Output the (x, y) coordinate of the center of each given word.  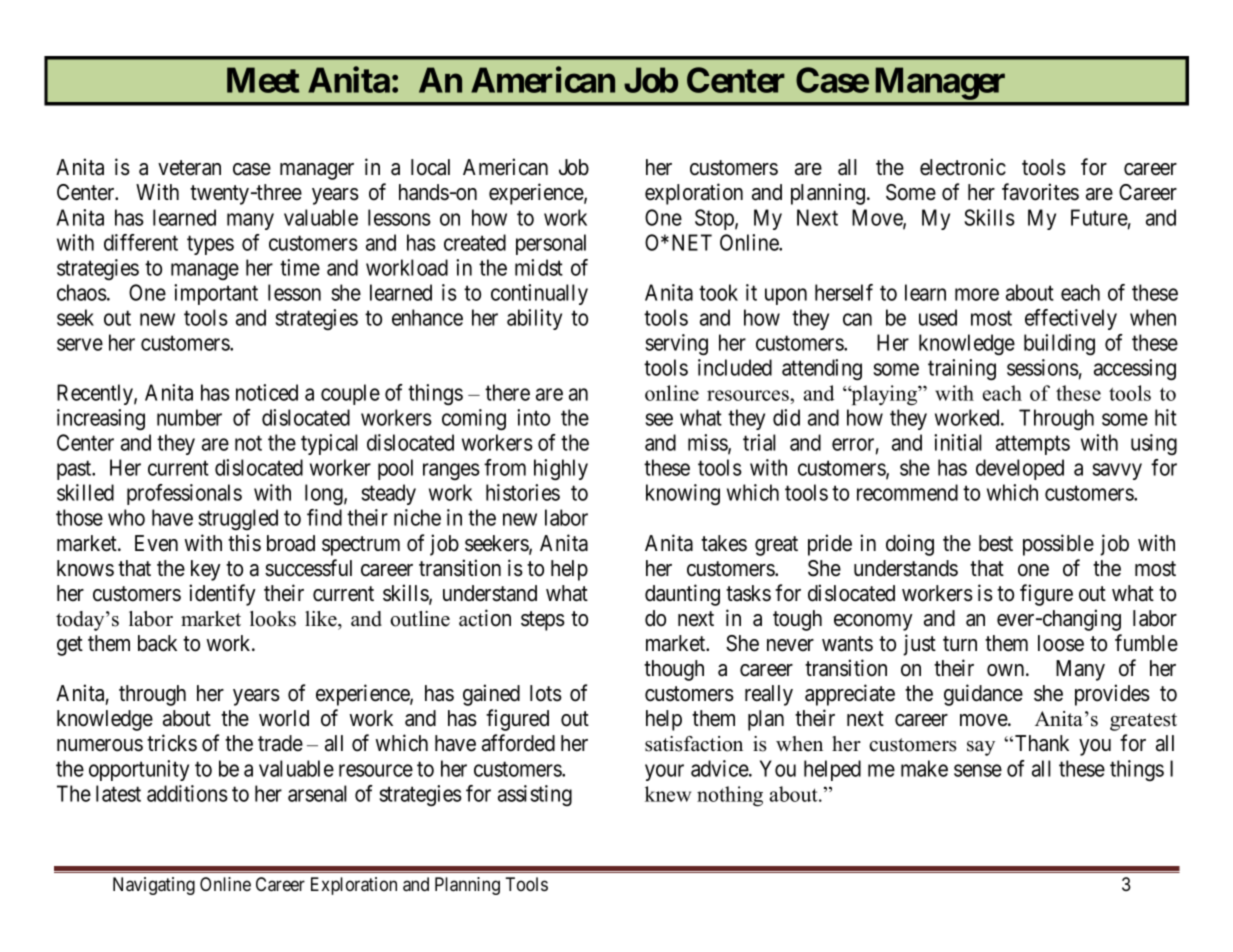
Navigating (154, 886)
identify (222, 595)
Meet (263, 80)
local (430, 167)
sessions (1043, 367)
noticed (267, 392)
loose (1061, 643)
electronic (963, 167)
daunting (682, 595)
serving (677, 345)
